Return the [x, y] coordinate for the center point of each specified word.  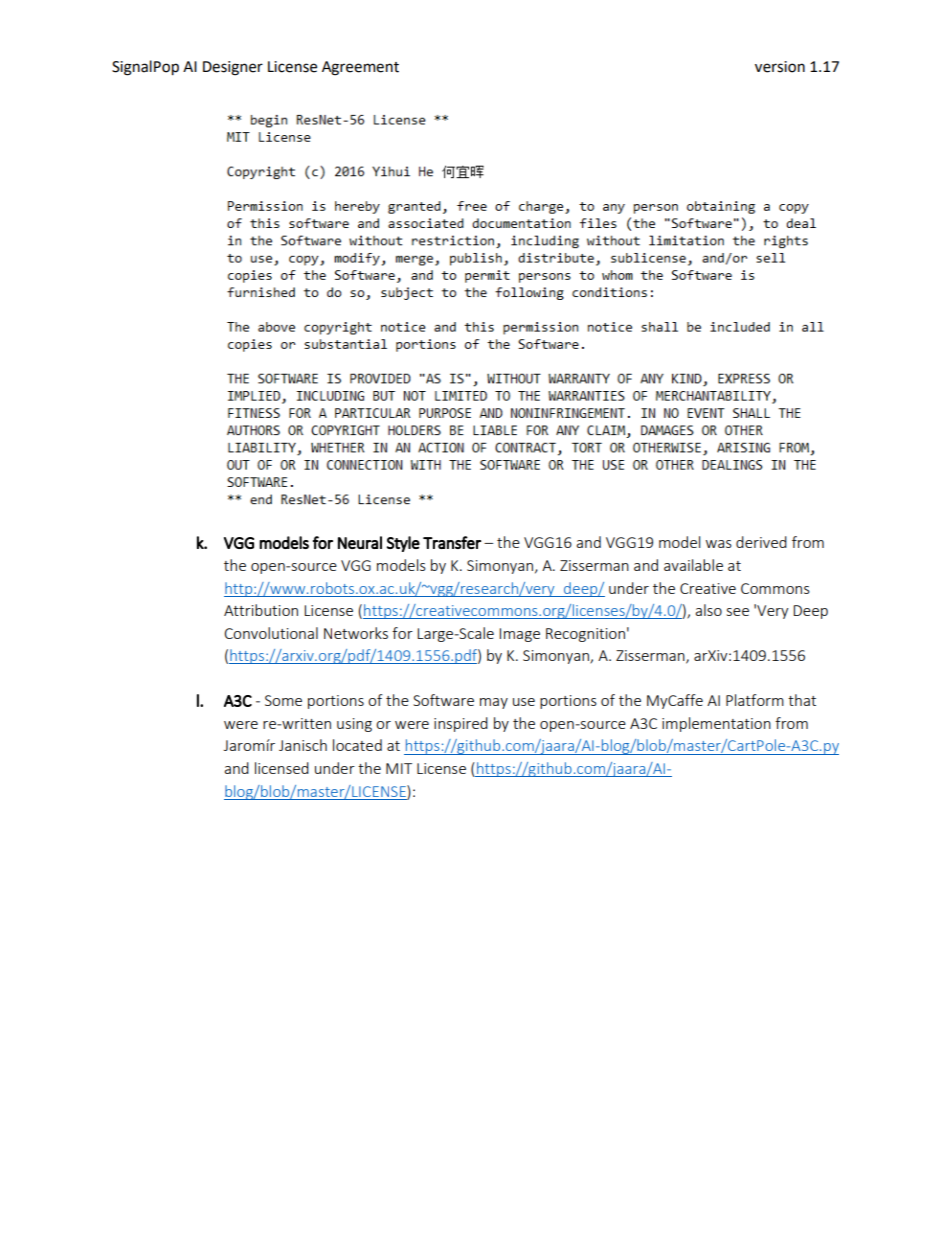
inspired [461, 724]
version [780, 67]
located [357, 745]
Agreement [360, 68]
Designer [233, 68]
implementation [716, 724]
